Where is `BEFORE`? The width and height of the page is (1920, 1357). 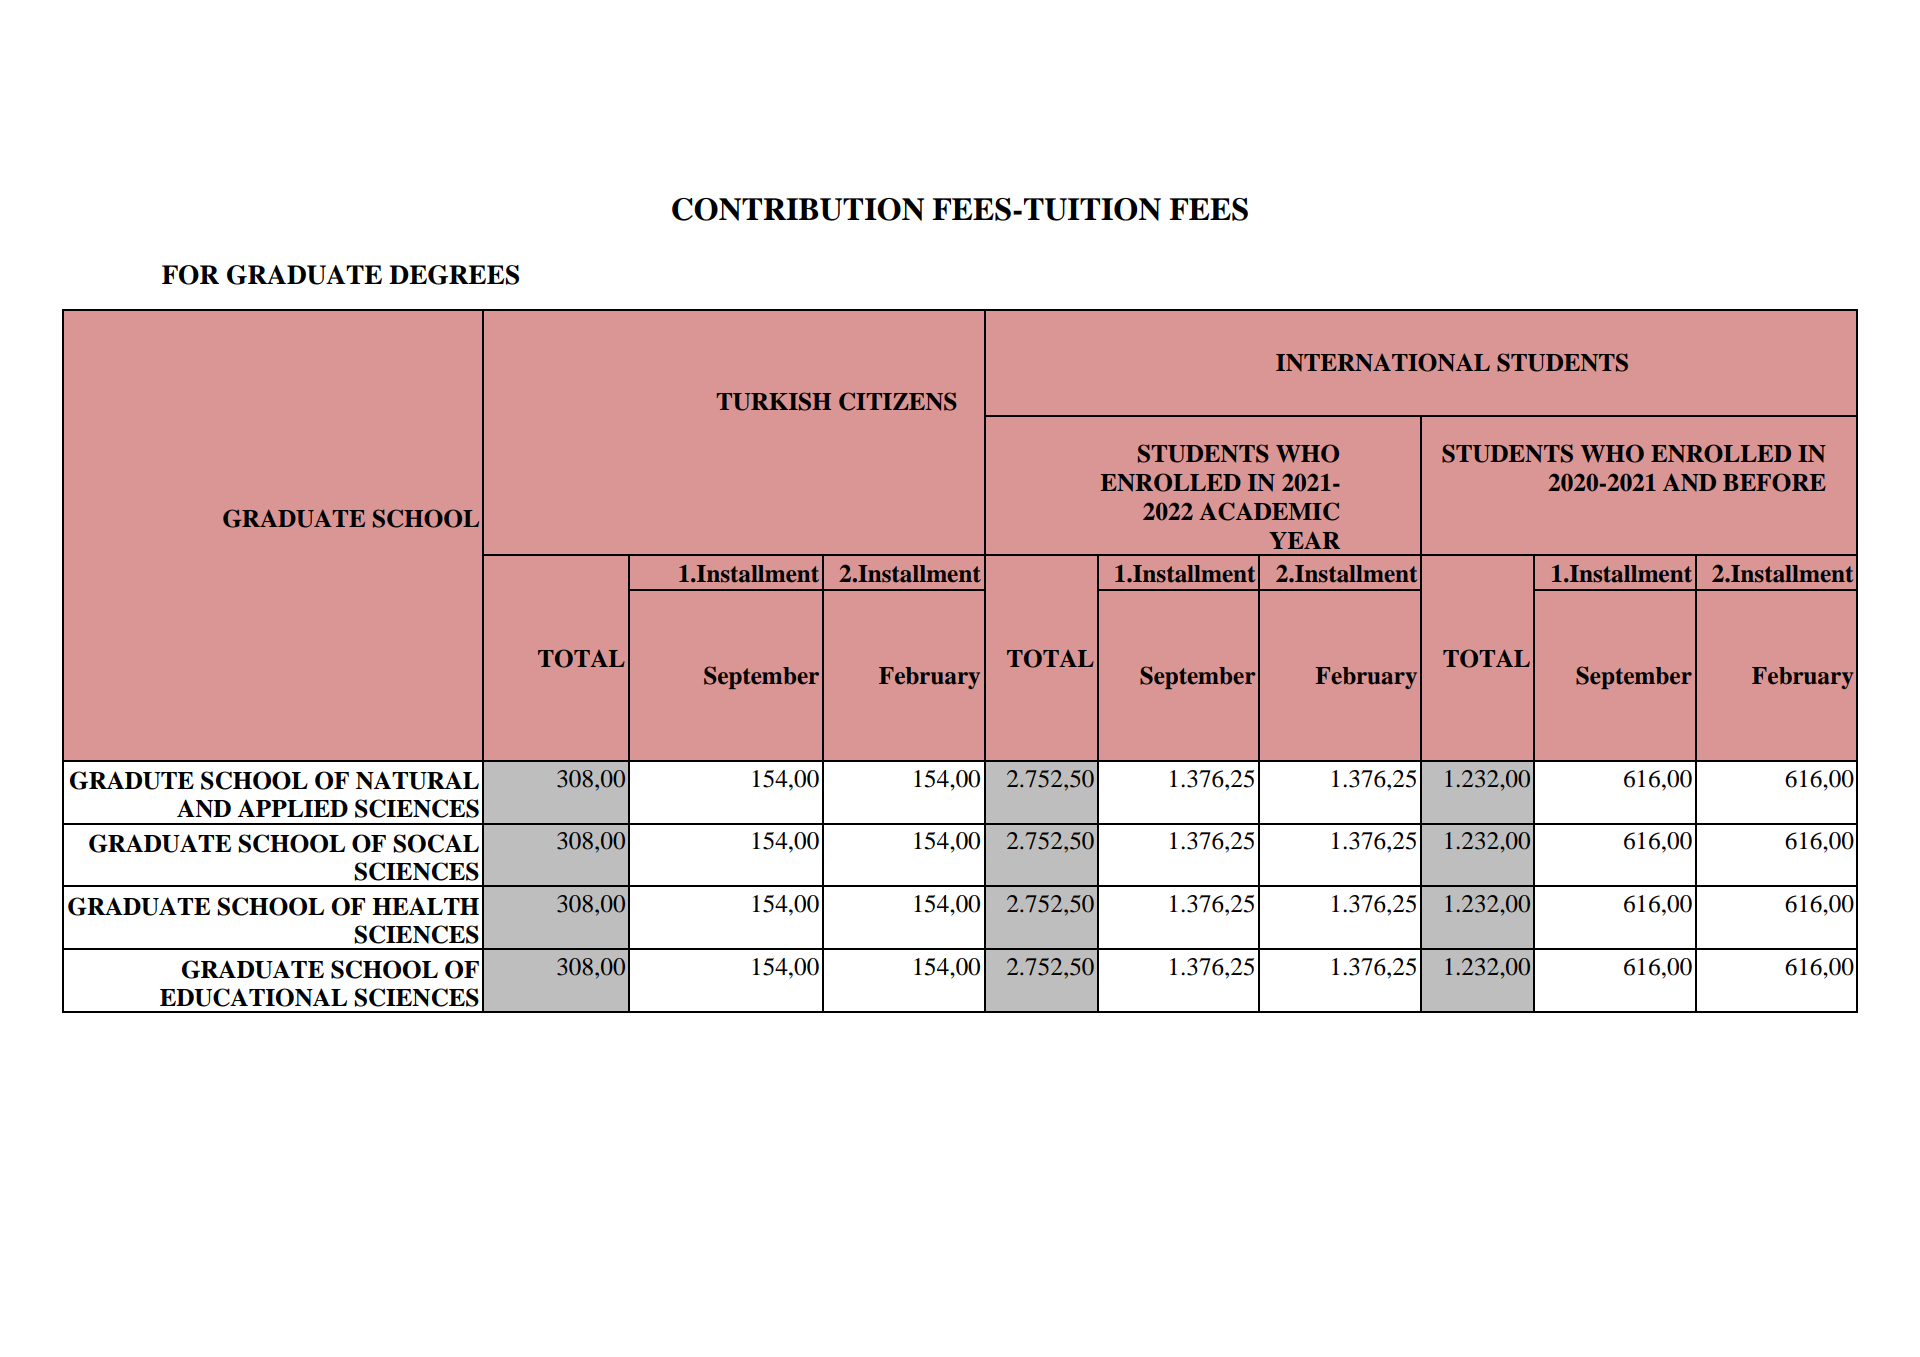 BEFORE is located at coordinates (1774, 482).
